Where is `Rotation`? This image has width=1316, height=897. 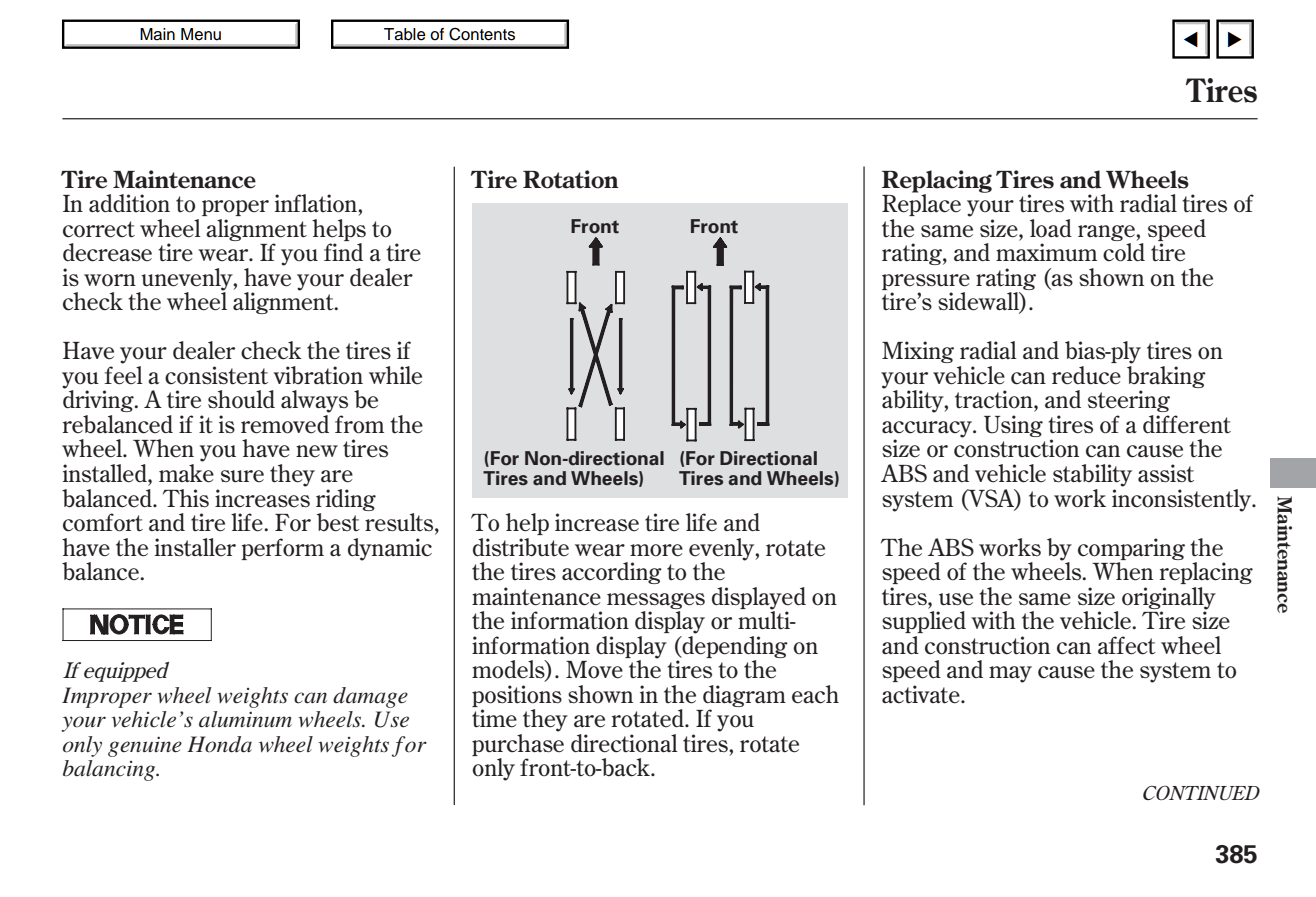
Rotation is located at coordinates (571, 179).
